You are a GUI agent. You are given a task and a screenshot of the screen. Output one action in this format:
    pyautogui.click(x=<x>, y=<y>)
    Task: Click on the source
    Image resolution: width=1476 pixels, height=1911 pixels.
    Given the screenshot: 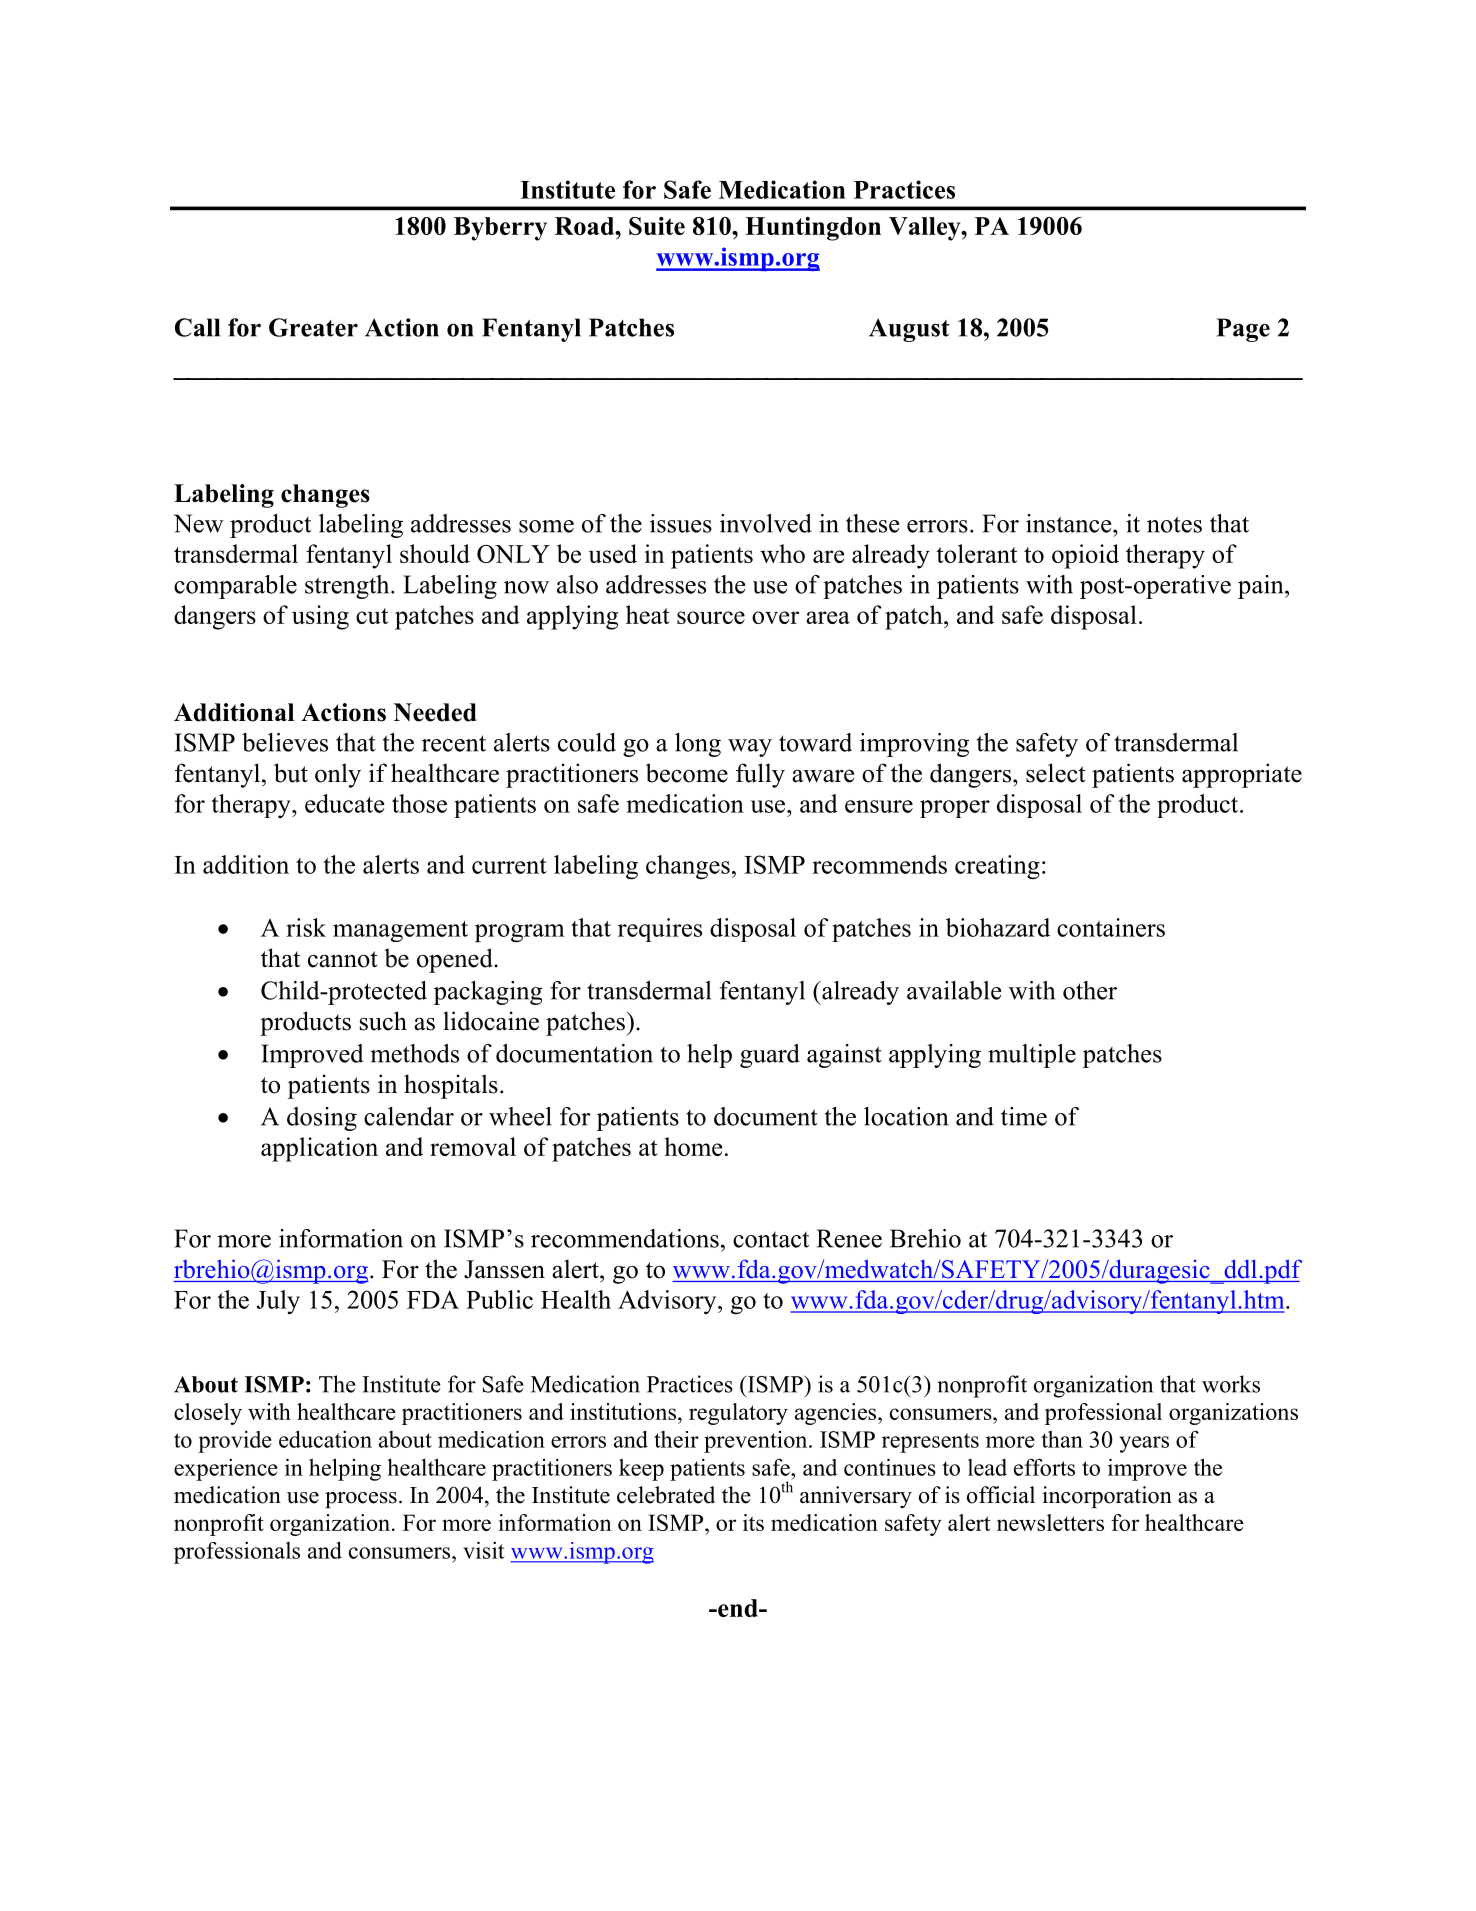 What is the action you would take?
    pyautogui.click(x=711, y=617)
